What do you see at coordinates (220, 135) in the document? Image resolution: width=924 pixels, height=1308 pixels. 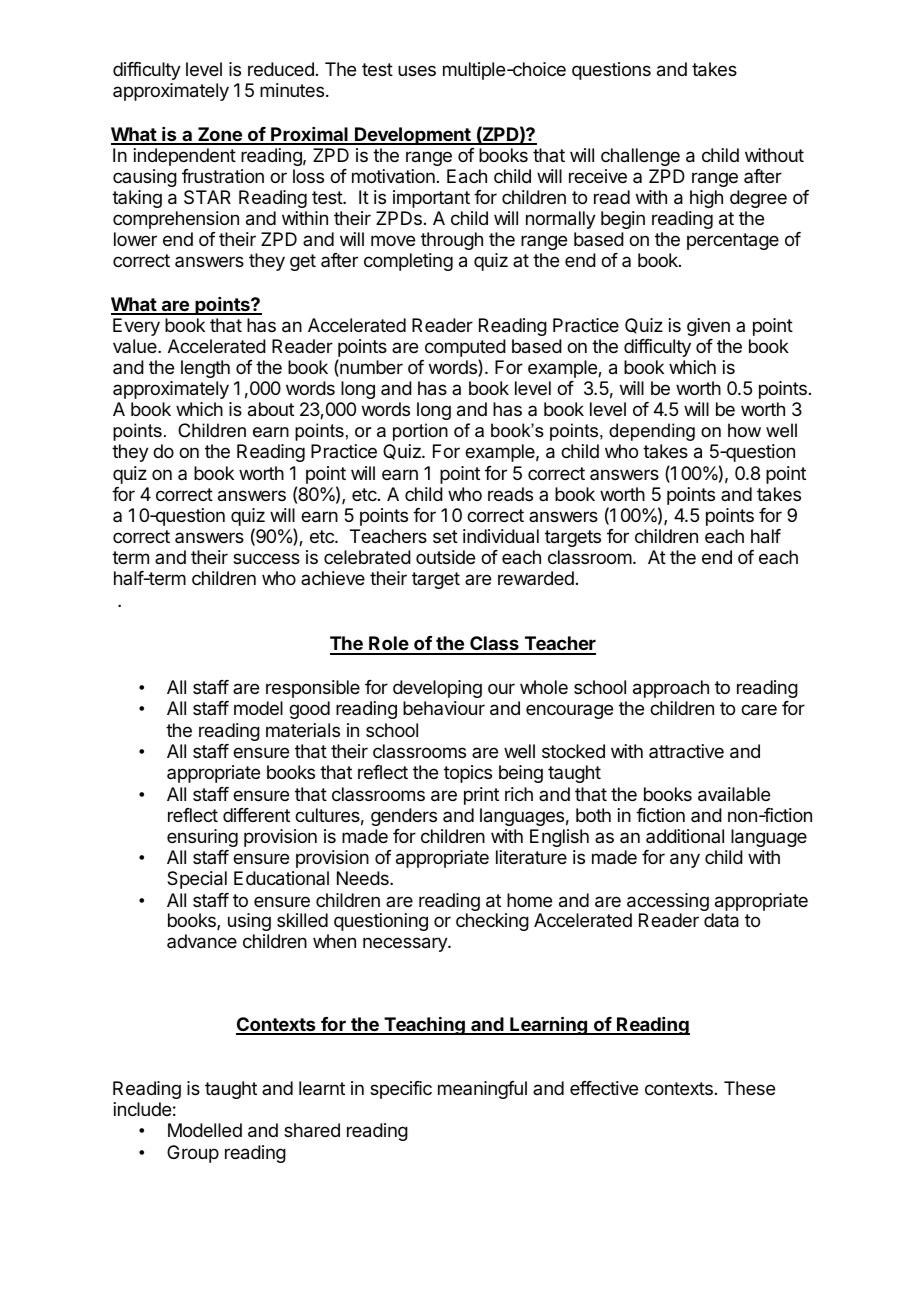 I see `Zone` at bounding box center [220, 135].
